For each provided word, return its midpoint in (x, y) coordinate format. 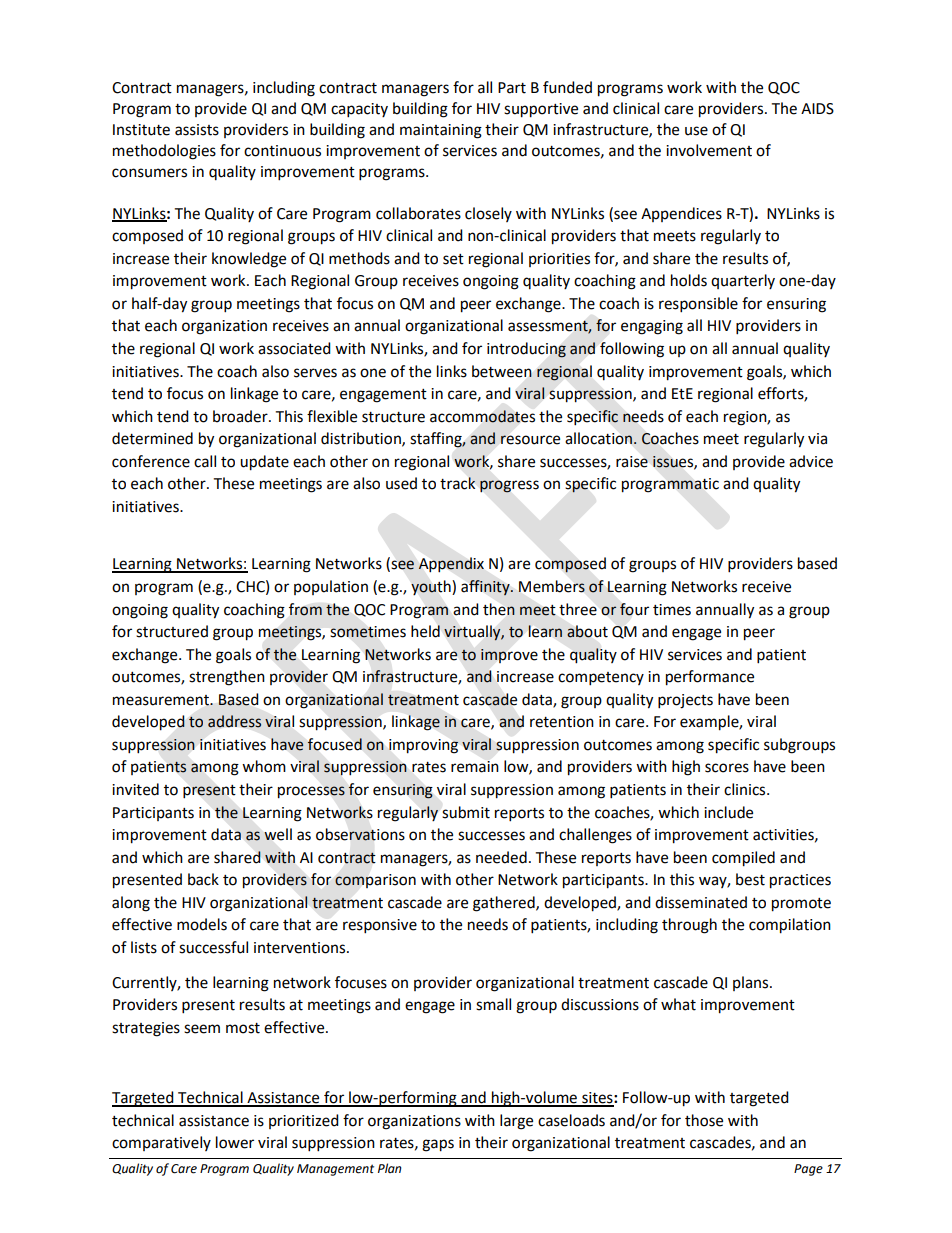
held (425, 631)
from (305, 609)
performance (710, 678)
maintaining (441, 131)
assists (197, 130)
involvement (709, 150)
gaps (438, 1145)
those (704, 1120)
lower (235, 1142)
